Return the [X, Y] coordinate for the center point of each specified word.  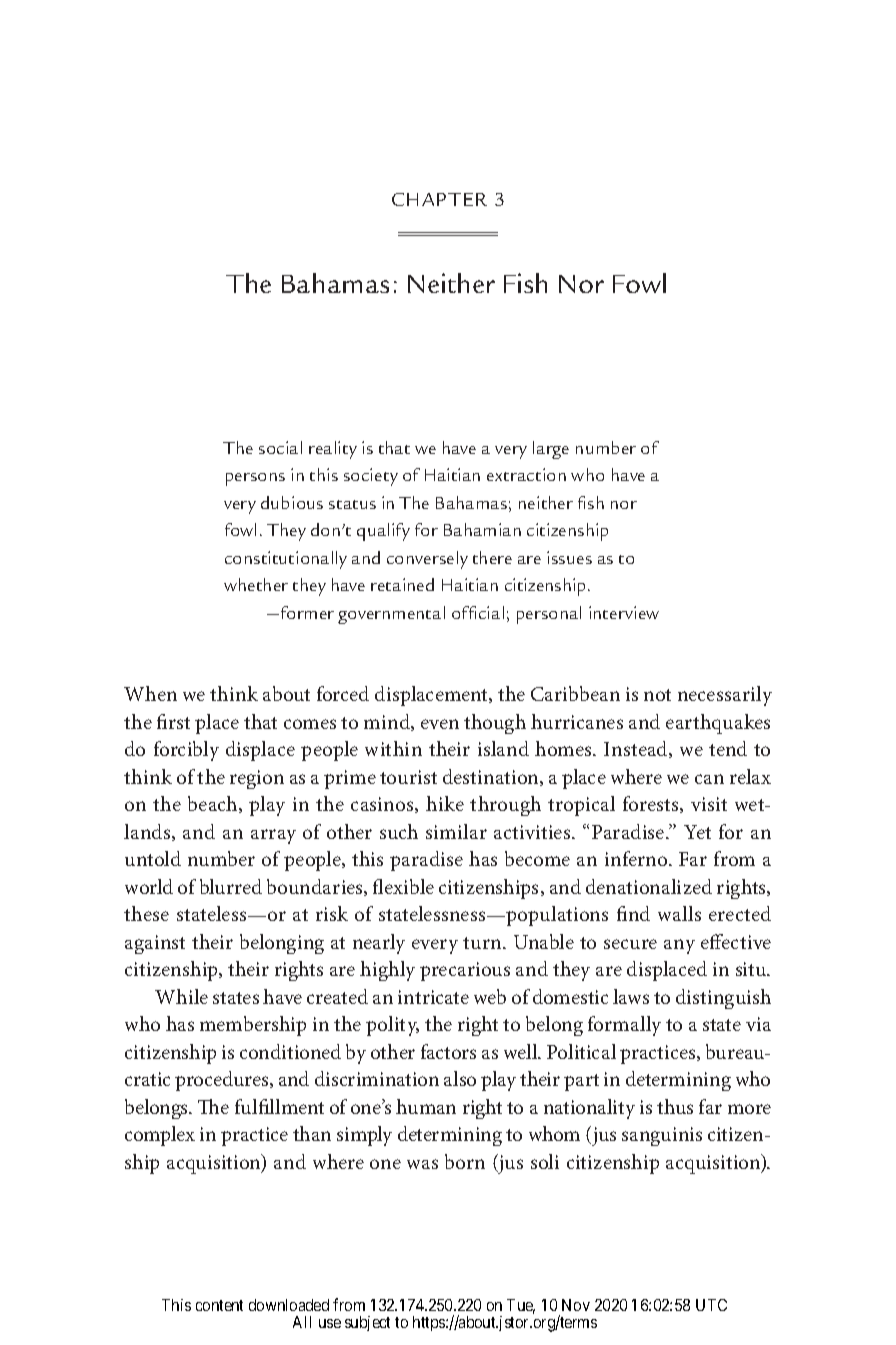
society [371, 477]
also [460, 1078]
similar [456, 831]
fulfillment [279, 1106]
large [551, 450]
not [657, 695]
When [150, 693]
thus [675, 1106]
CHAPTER [439, 199]
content [219, 1305]
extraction [526, 474]
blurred [231, 886]
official [478, 612]
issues [569, 557]
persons [255, 479]
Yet [697, 832]
